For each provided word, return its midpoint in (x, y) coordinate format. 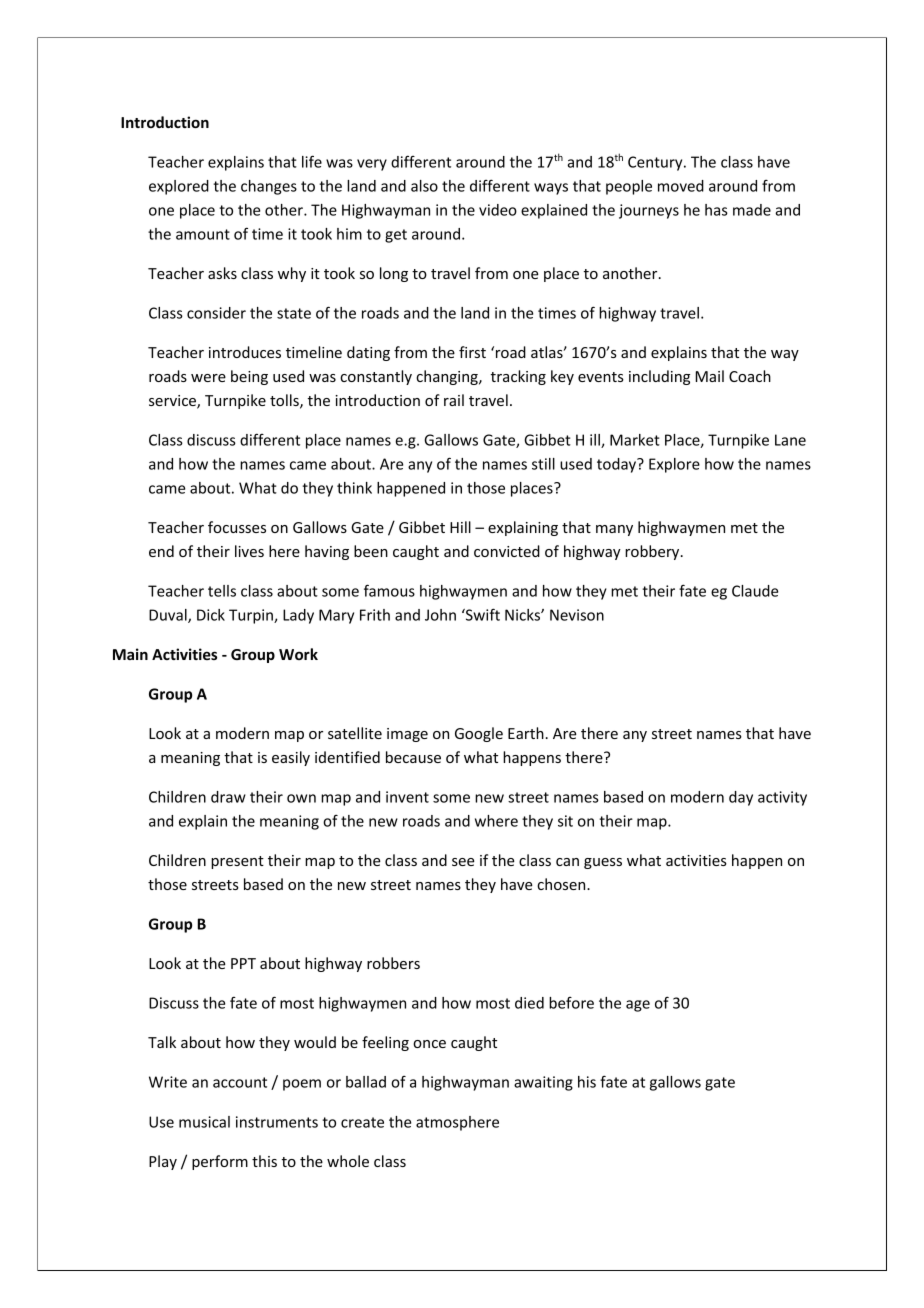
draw (228, 797)
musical (204, 1122)
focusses (237, 527)
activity (782, 798)
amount (203, 234)
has (716, 210)
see (463, 862)
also (424, 186)
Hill (460, 527)
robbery (653, 552)
